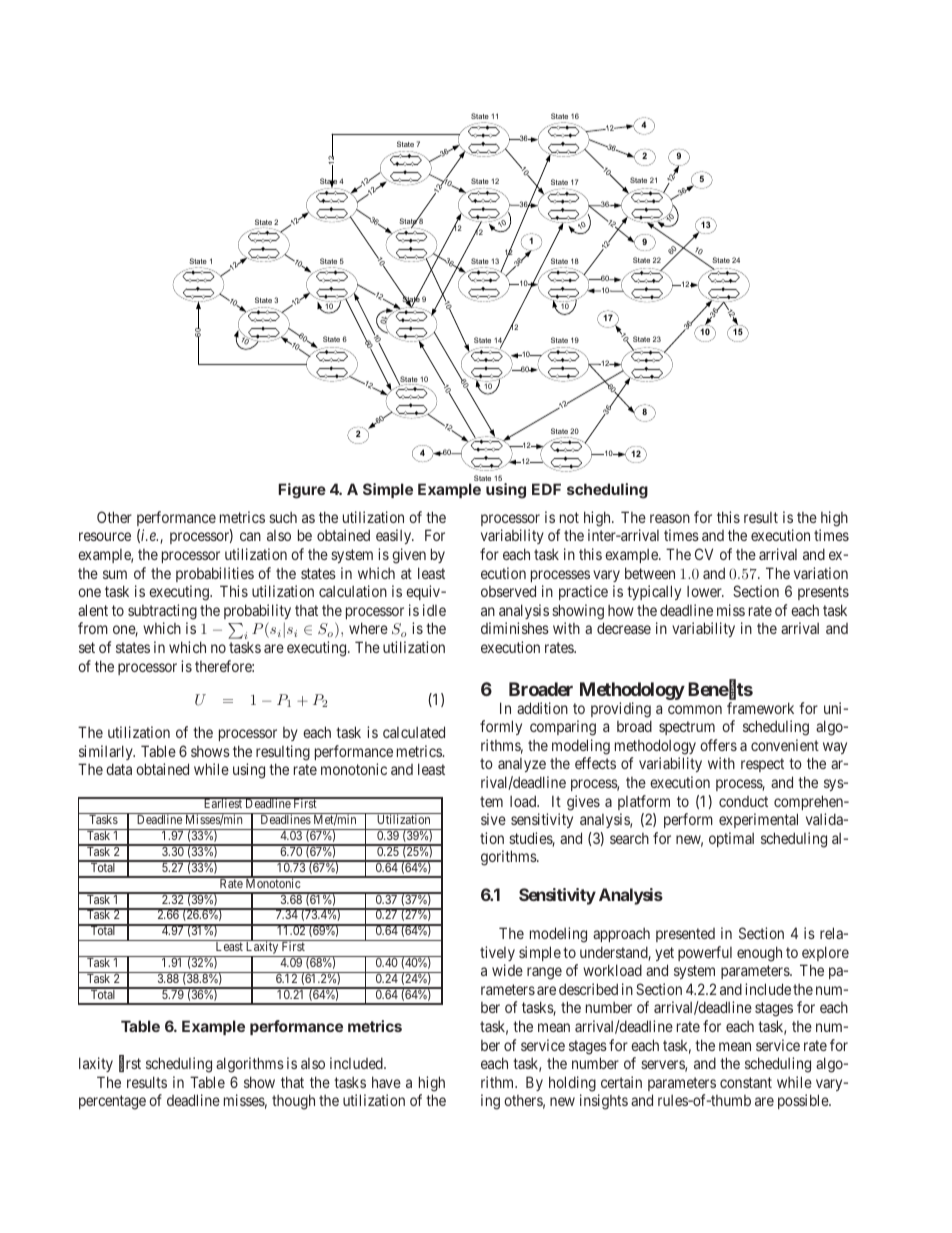 The image size is (952, 1233). What do you see at coordinates (112, 1102) in the screenshot?
I see `percentage` at bounding box center [112, 1102].
